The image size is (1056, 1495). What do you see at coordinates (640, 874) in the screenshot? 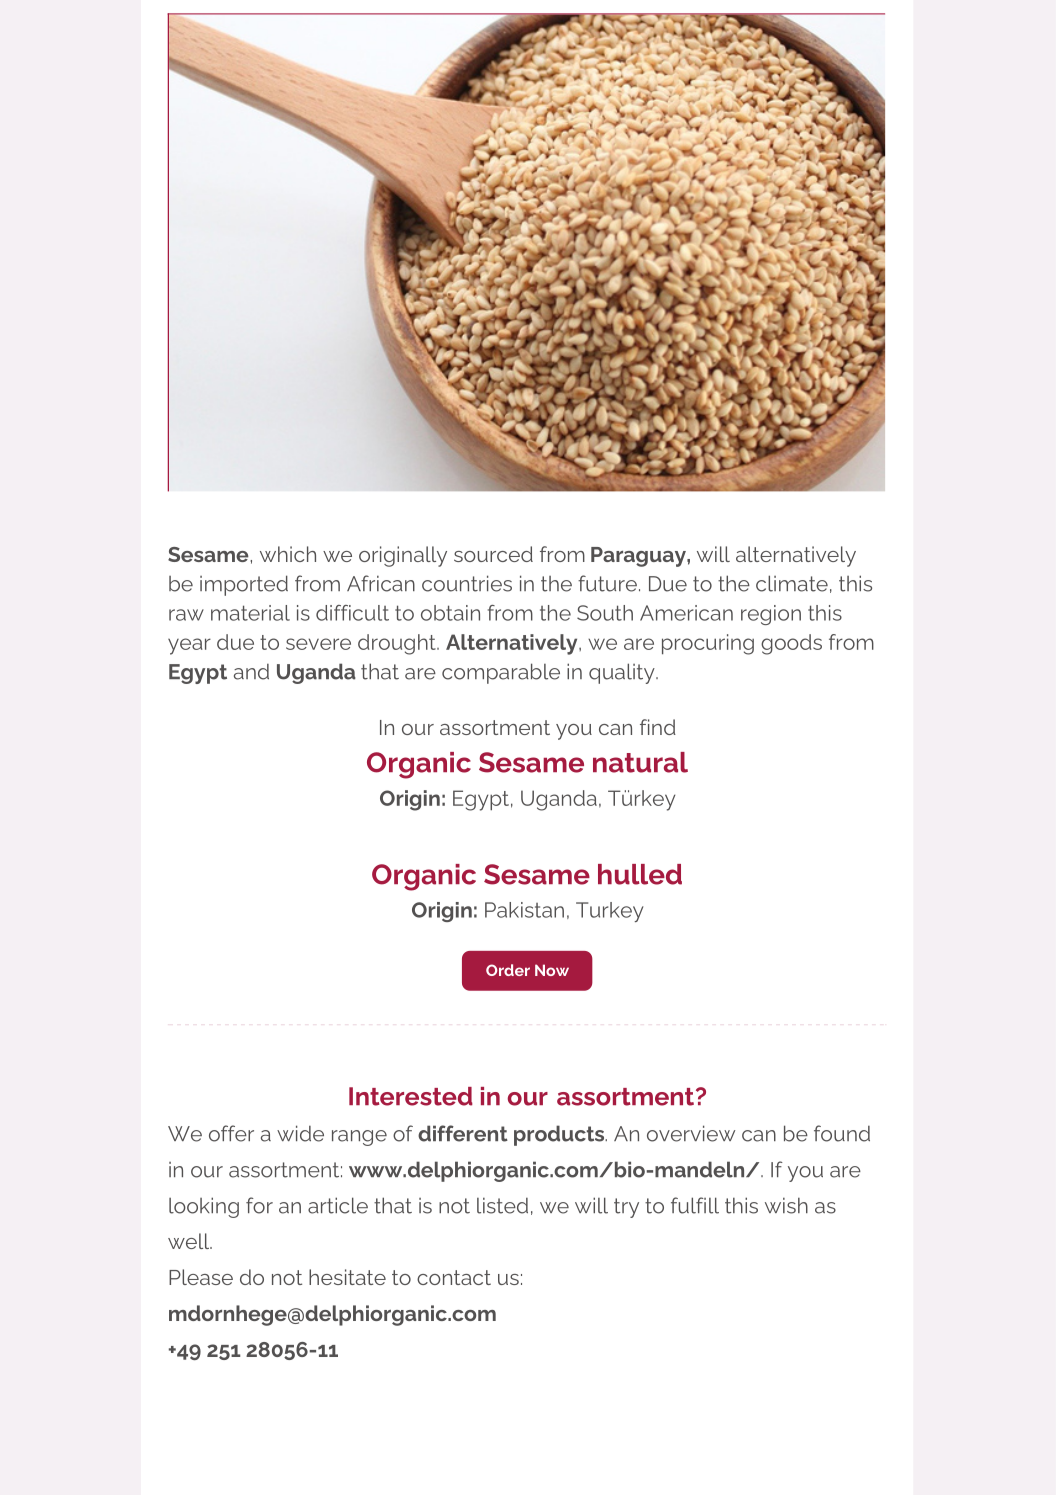
I see `hulled` at bounding box center [640, 874].
